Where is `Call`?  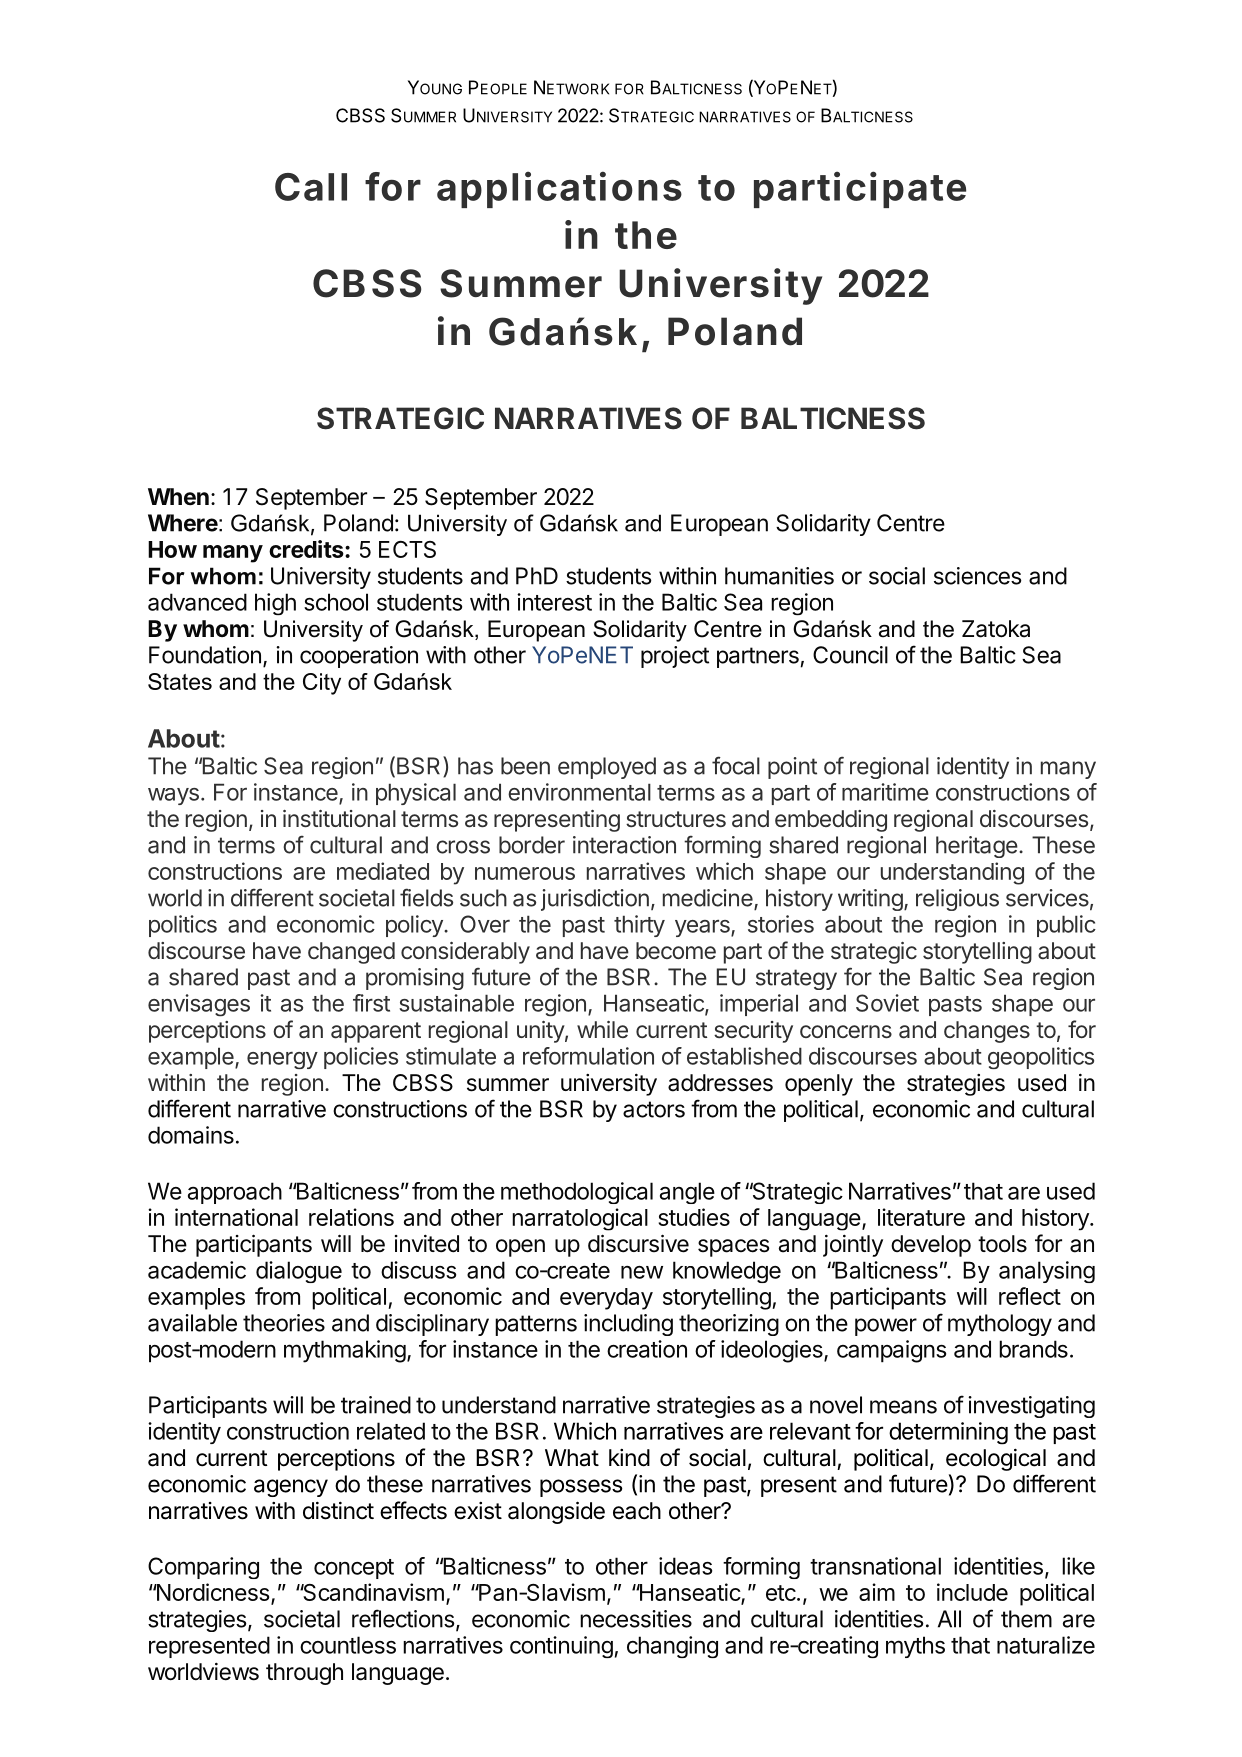 Call is located at coordinates (311, 187).
